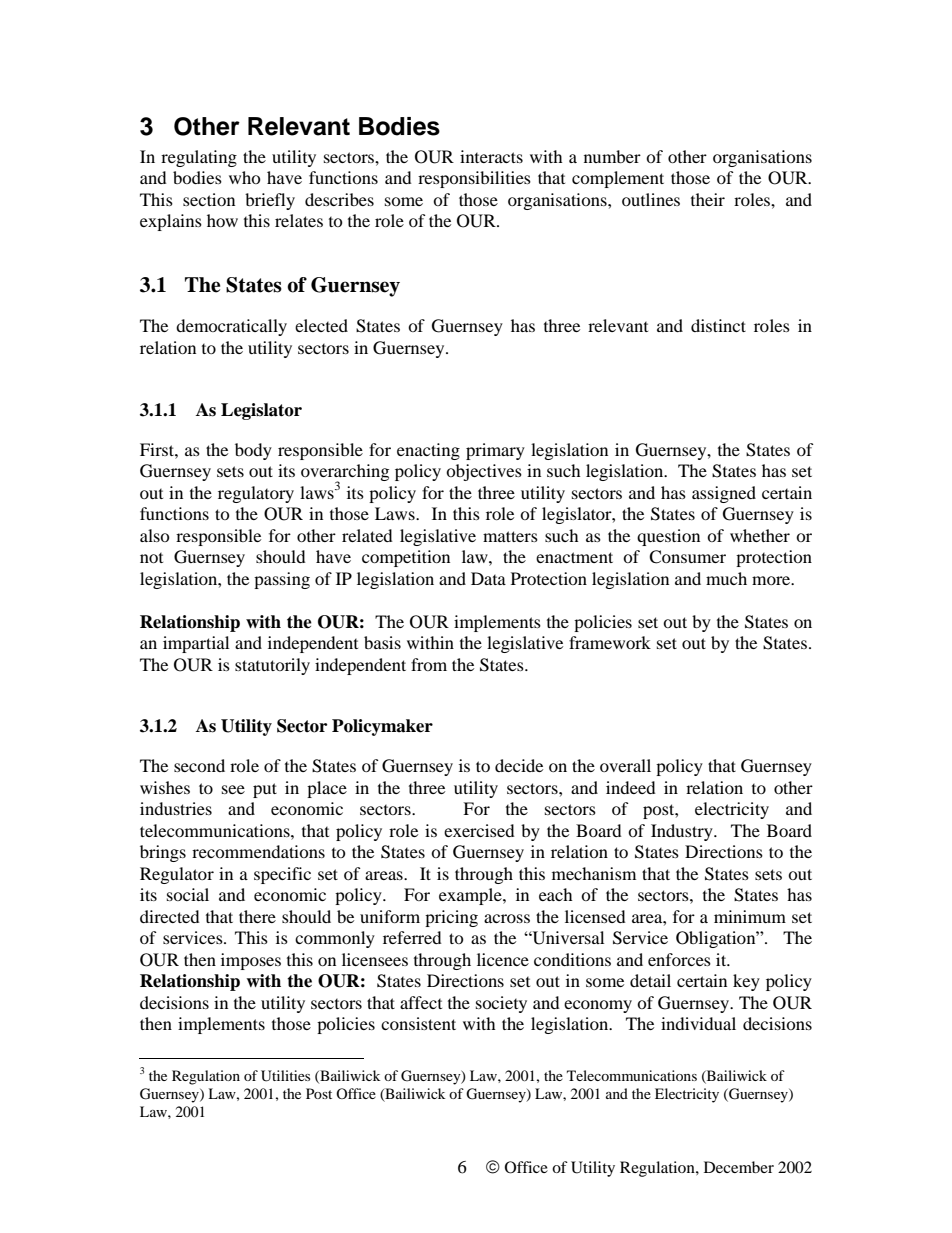 The height and width of the image is (1233, 952). I want to click on democratically, so click(231, 327).
